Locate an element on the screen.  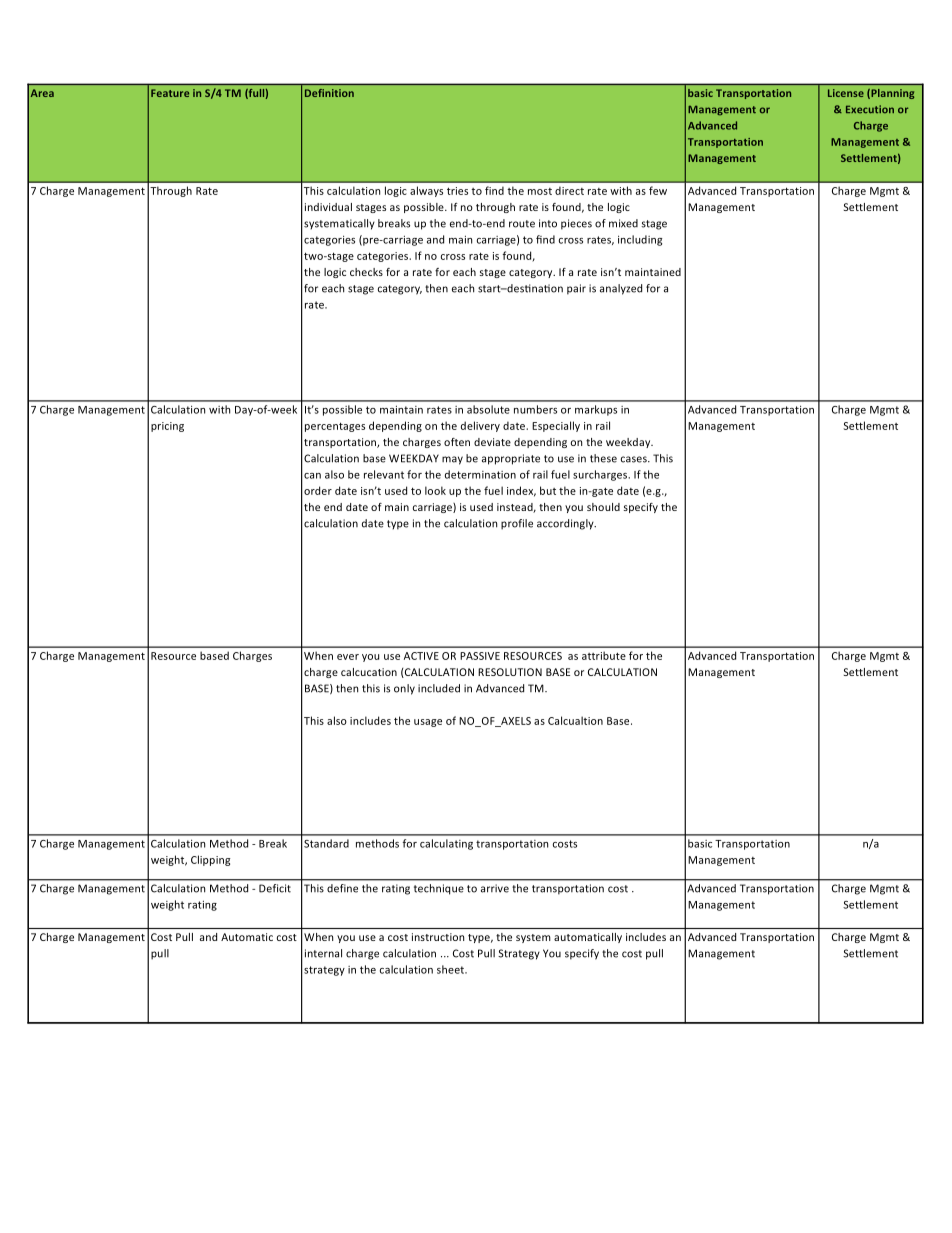
License is located at coordinates (846, 93).
